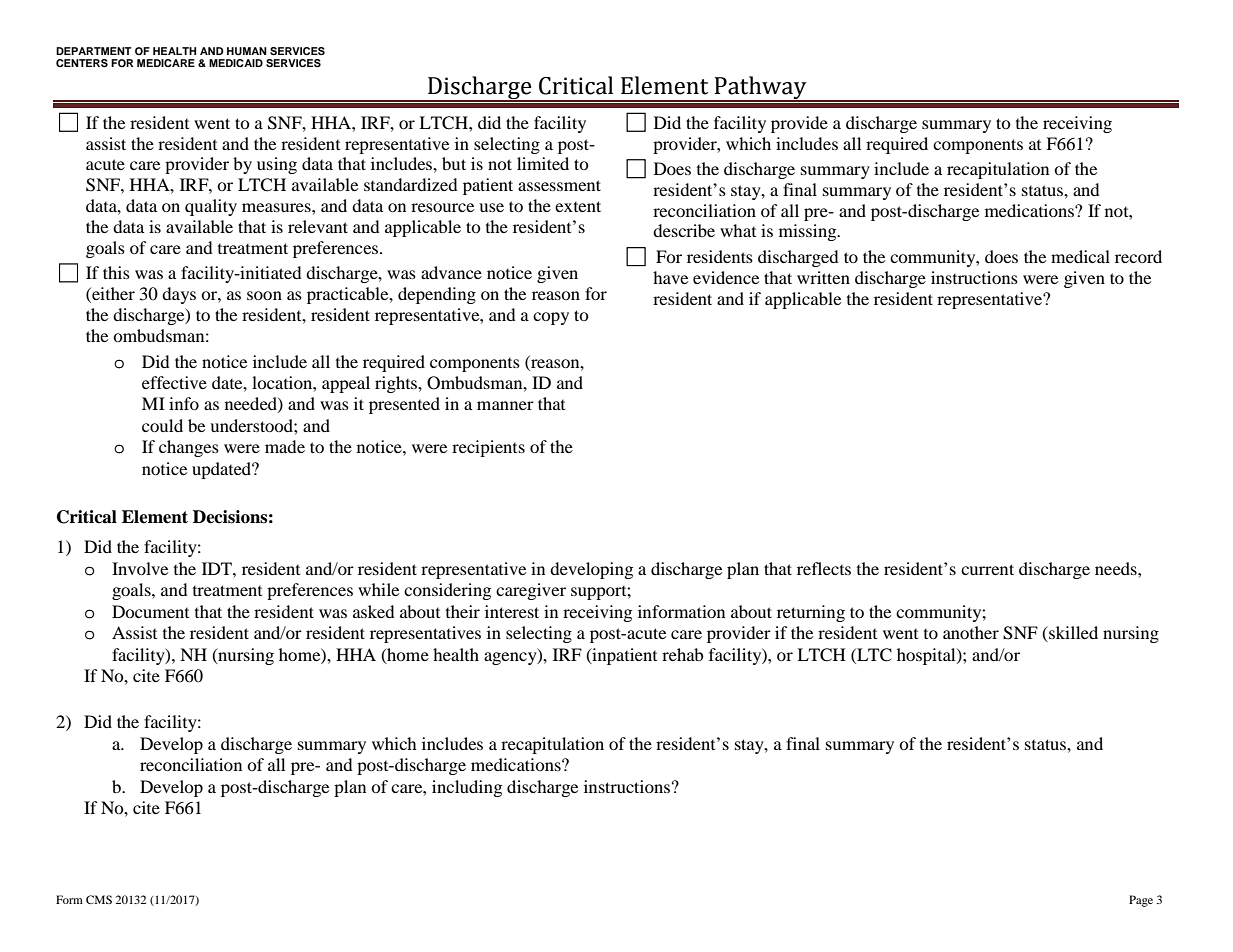  What do you see at coordinates (467, 788) in the screenshot?
I see `including` at bounding box center [467, 788].
